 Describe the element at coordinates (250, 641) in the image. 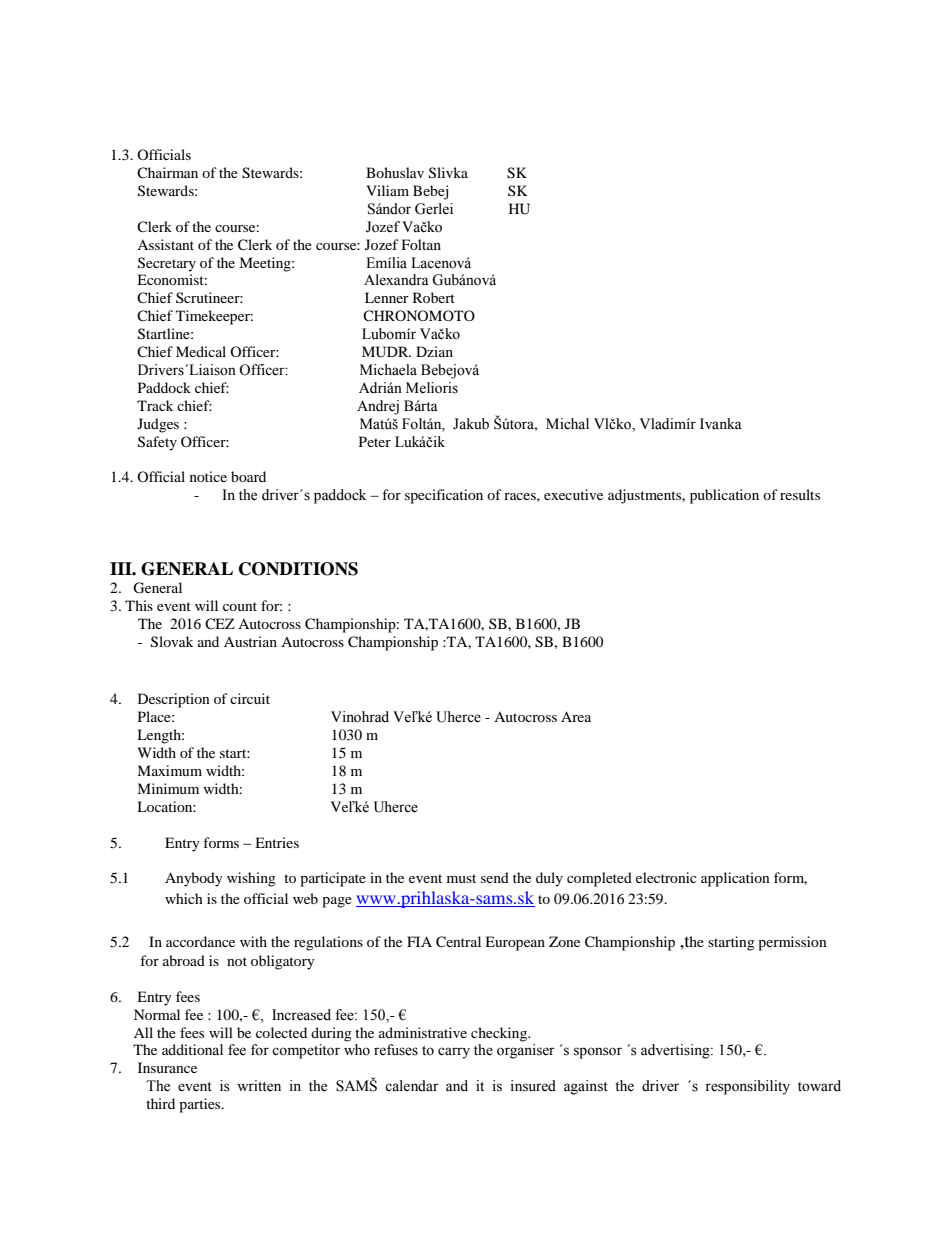

I see `Austrian` at that location.
